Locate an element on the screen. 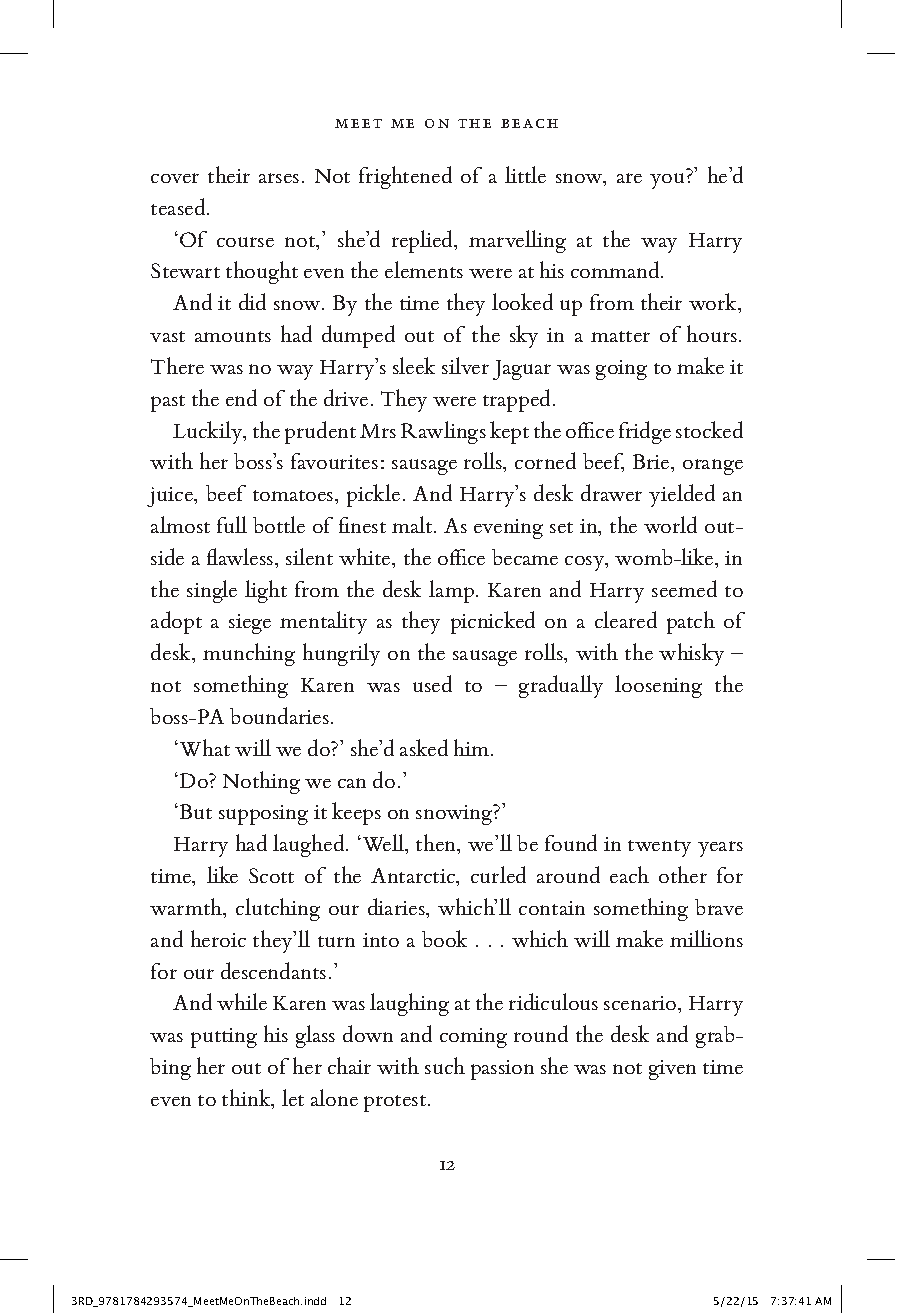 This screenshot has width=898, height=1316. course is located at coordinates (245, 242).
